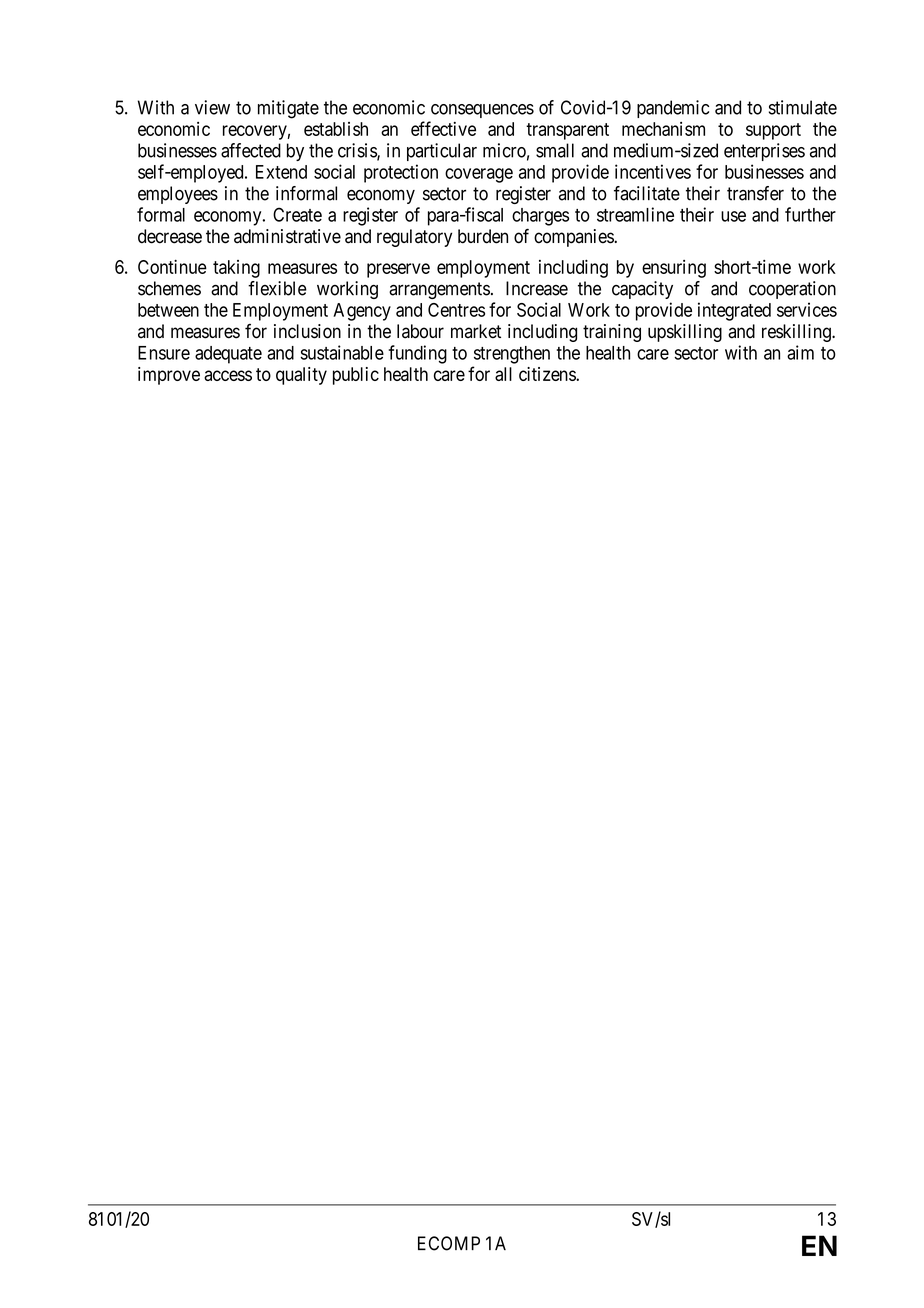 This screenshot has width=924, height=1308. I want to click on Extend, so click(281, 172).
